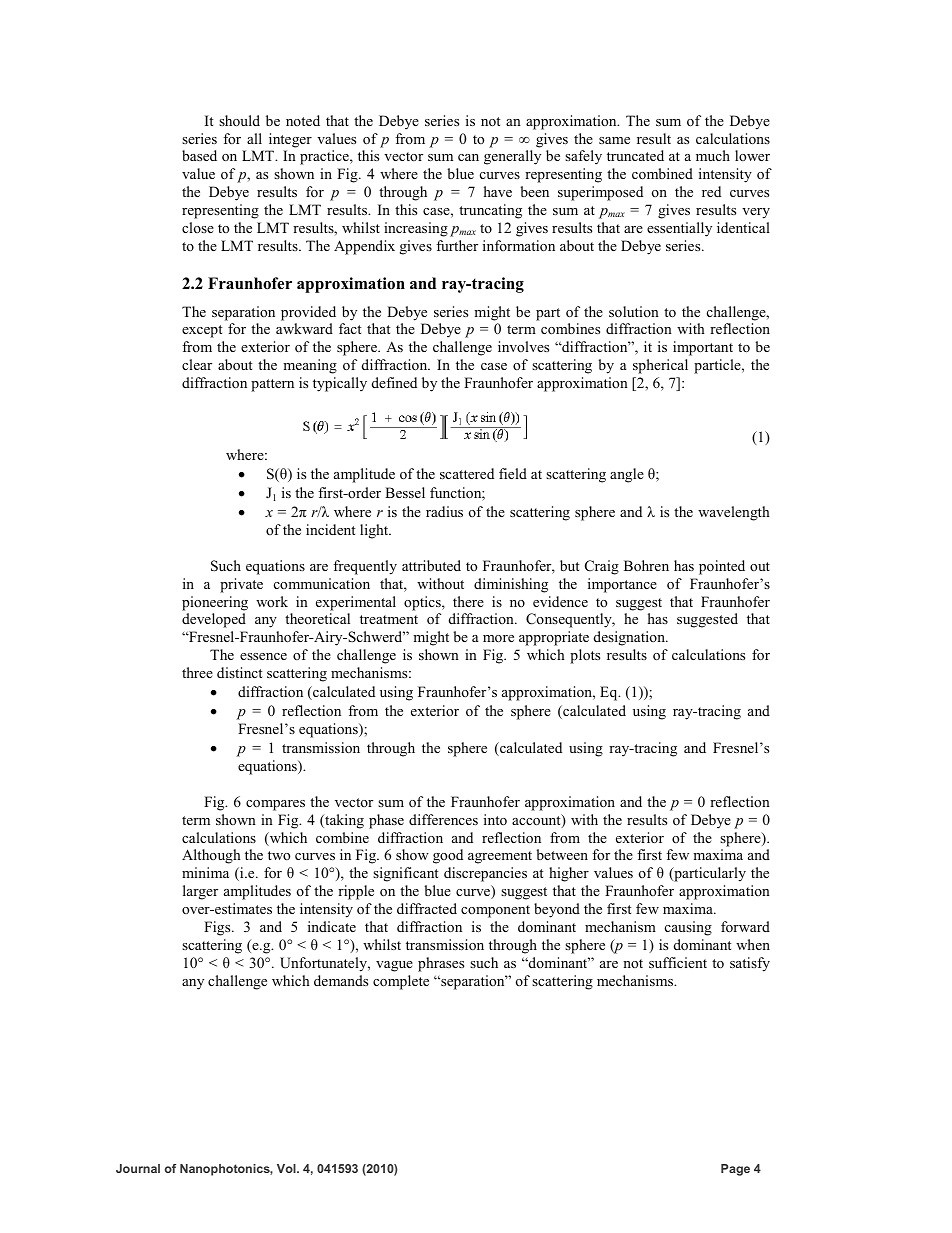 The width and height of the page is (952, 1233). Describe the element at coordinates (735, 1170) in the page. I see `Page` at that location.
